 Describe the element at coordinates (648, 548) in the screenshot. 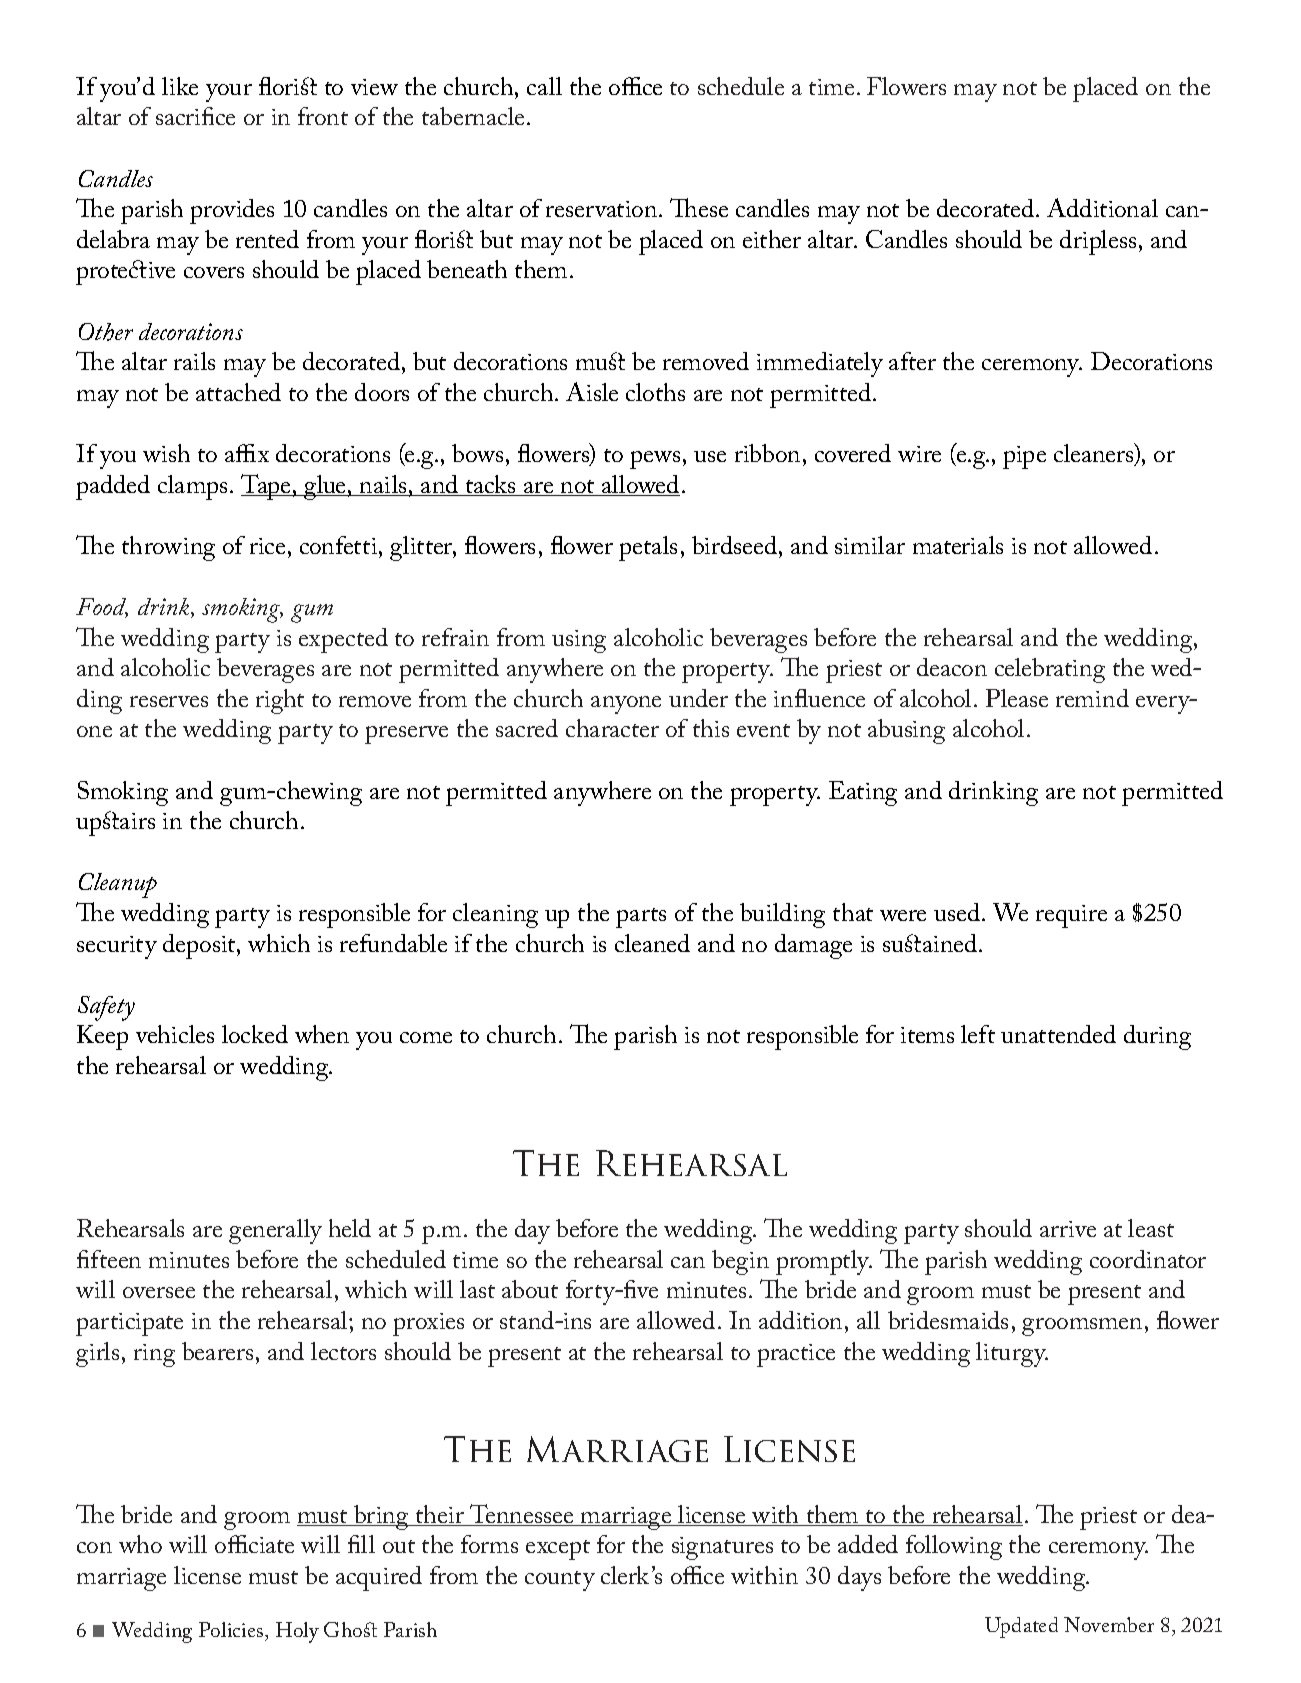

I see `petals` at that location.
